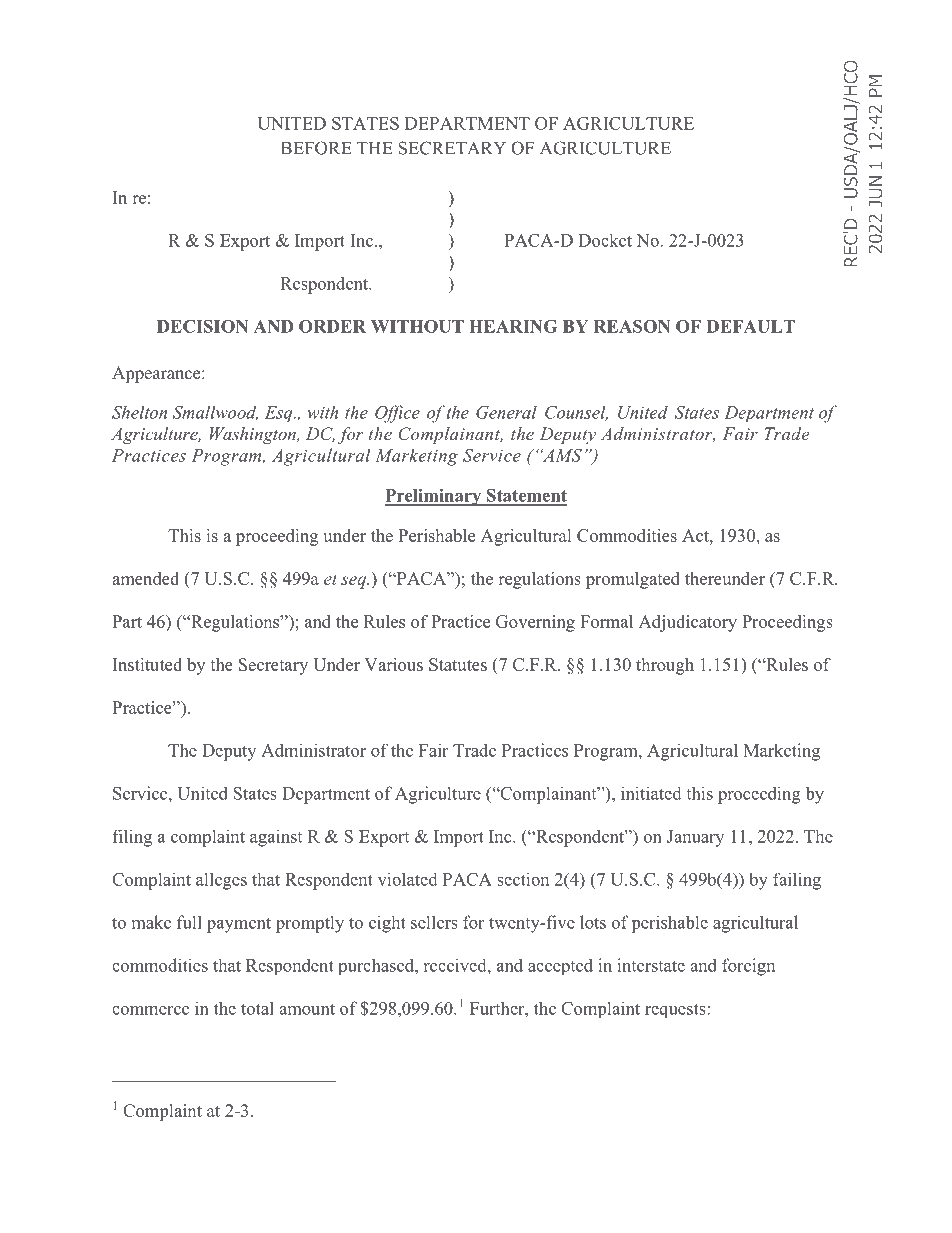  I want to click on received, so click(456, 965).
